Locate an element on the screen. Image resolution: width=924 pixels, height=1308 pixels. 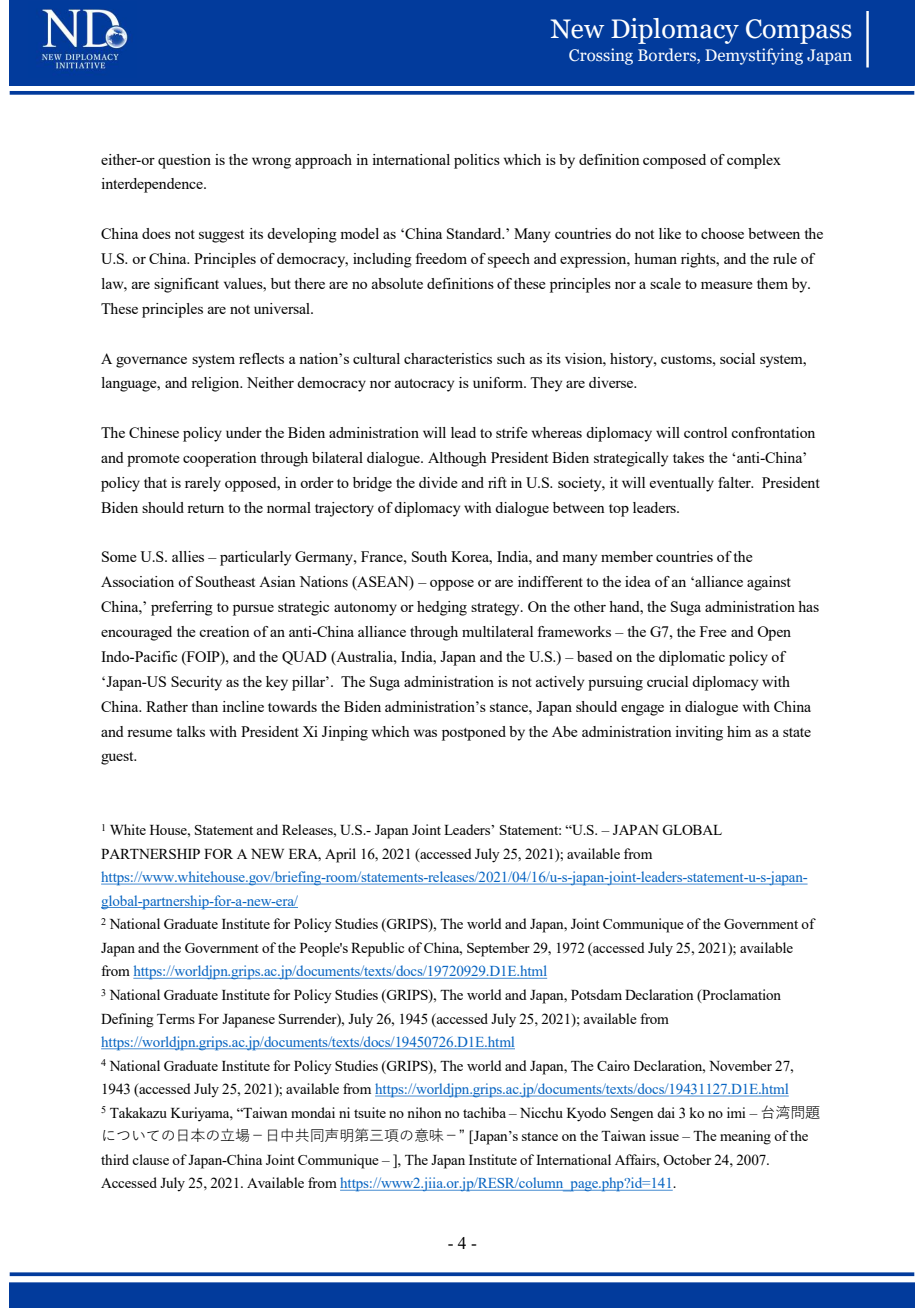
nihon is located at coordinates (424, 1112).
